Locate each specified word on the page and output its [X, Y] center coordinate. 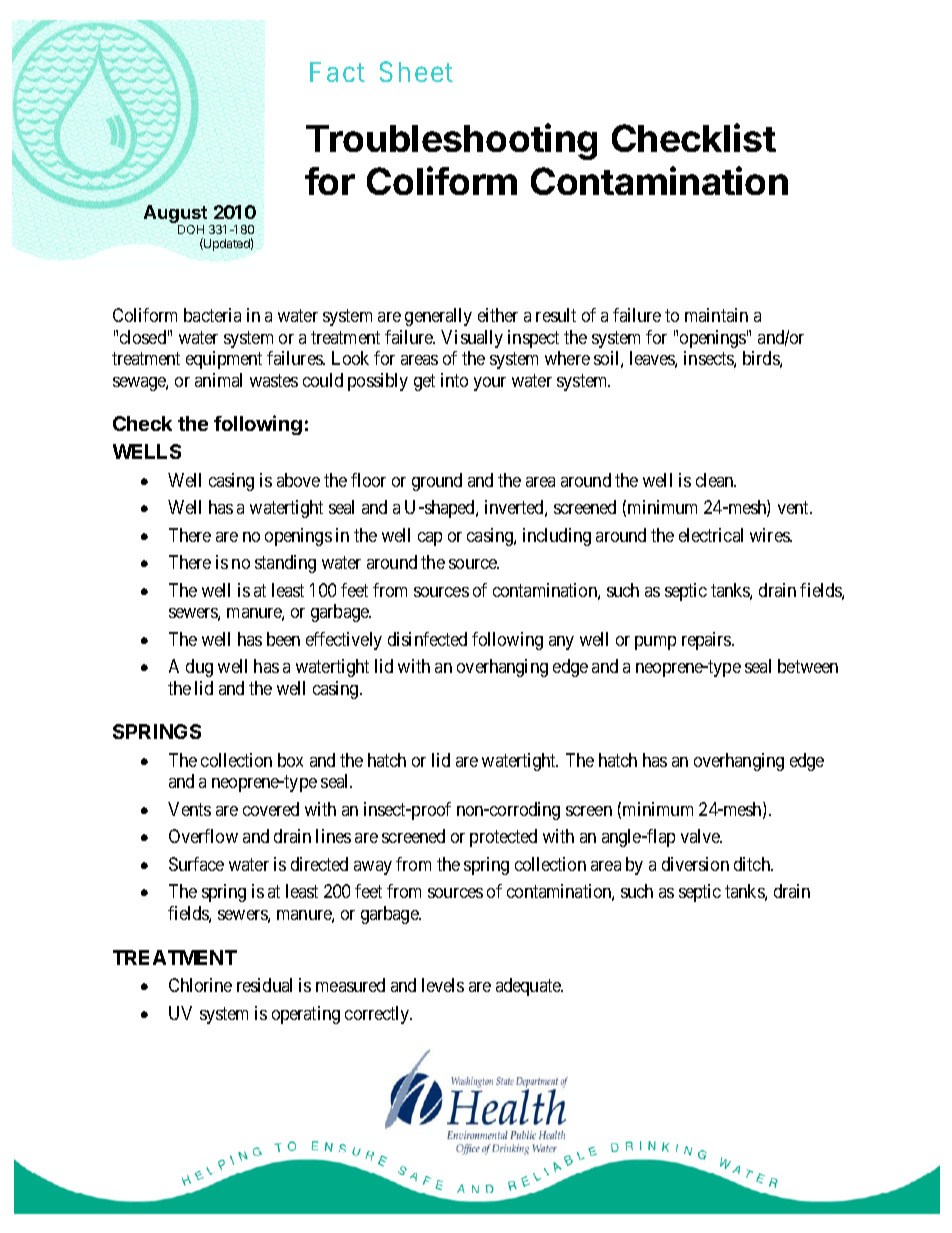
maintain [716, 315]
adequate [529, 987]
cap [430, 539]
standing [285, 564]
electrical [711, 535]
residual [264, 985]
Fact [337, 72]
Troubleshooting [451, 141]
